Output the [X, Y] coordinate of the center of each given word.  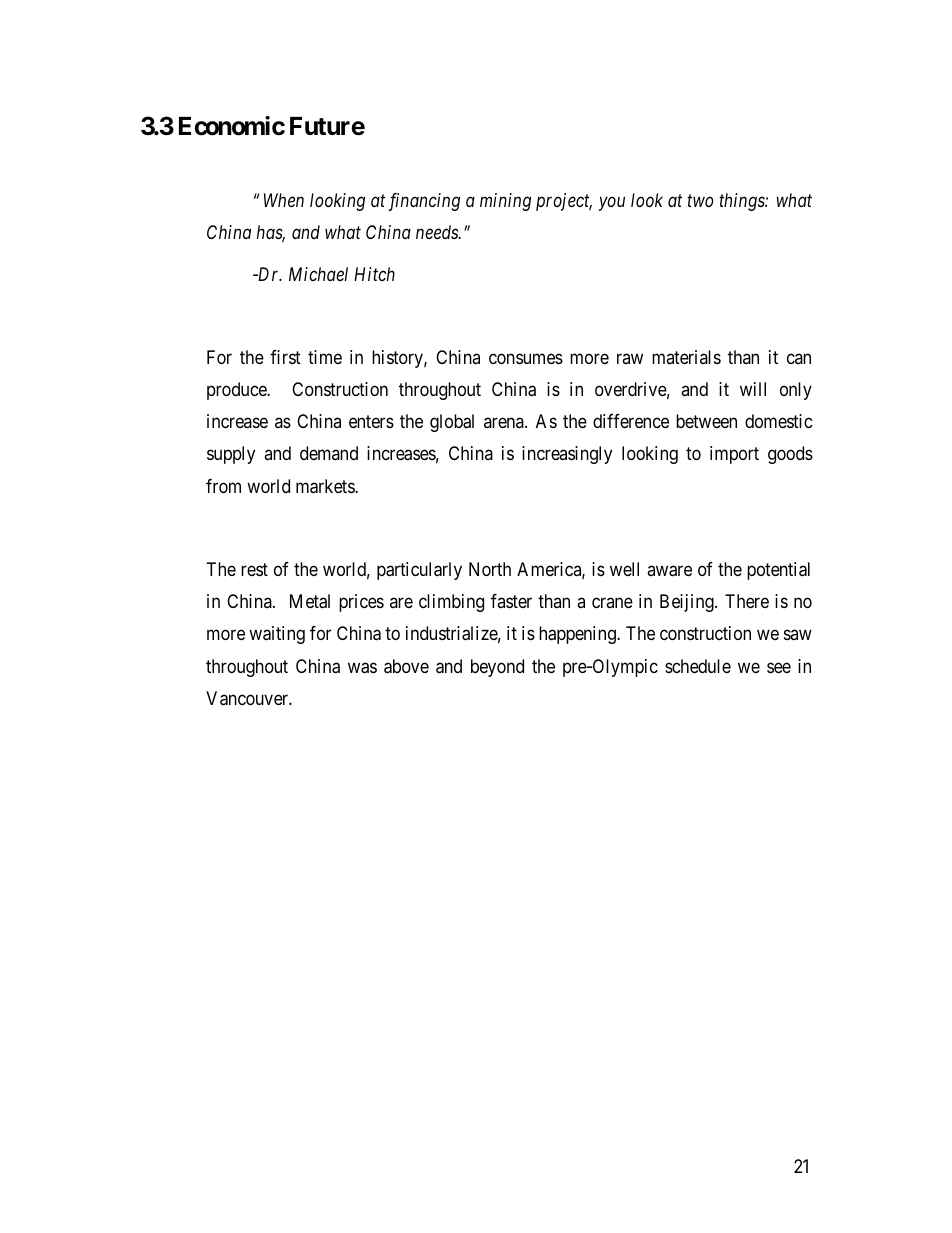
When [284, 200]
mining [505, 202]
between [706, 421]
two [700, 201]
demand [329, 453]
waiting [277, 635]
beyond [497, 668]
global [452, 423]
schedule [698, 666]
